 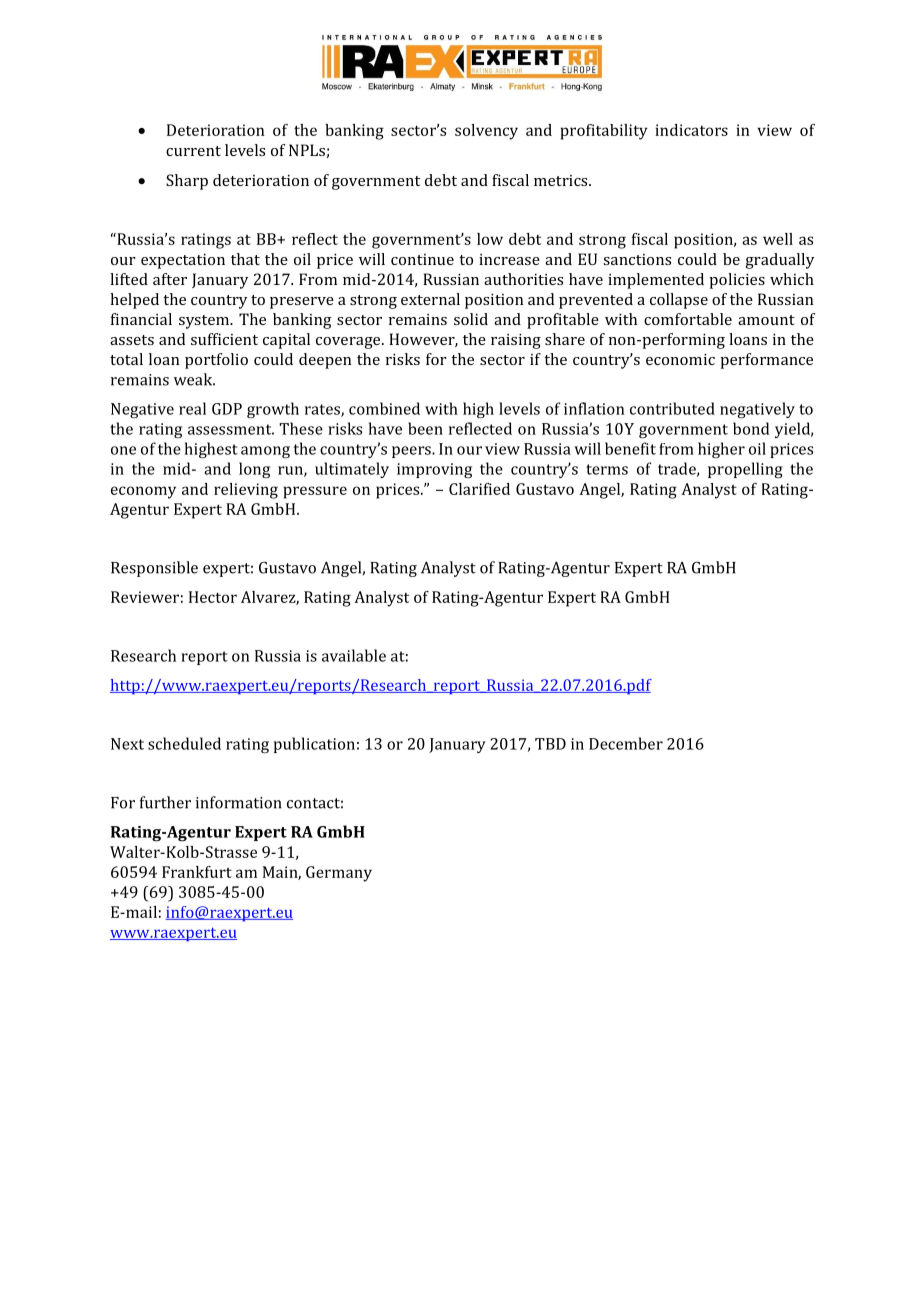 What do you see at coordinates (205, 322) in the page?
I see `system` at bounding box center [205, 322].
